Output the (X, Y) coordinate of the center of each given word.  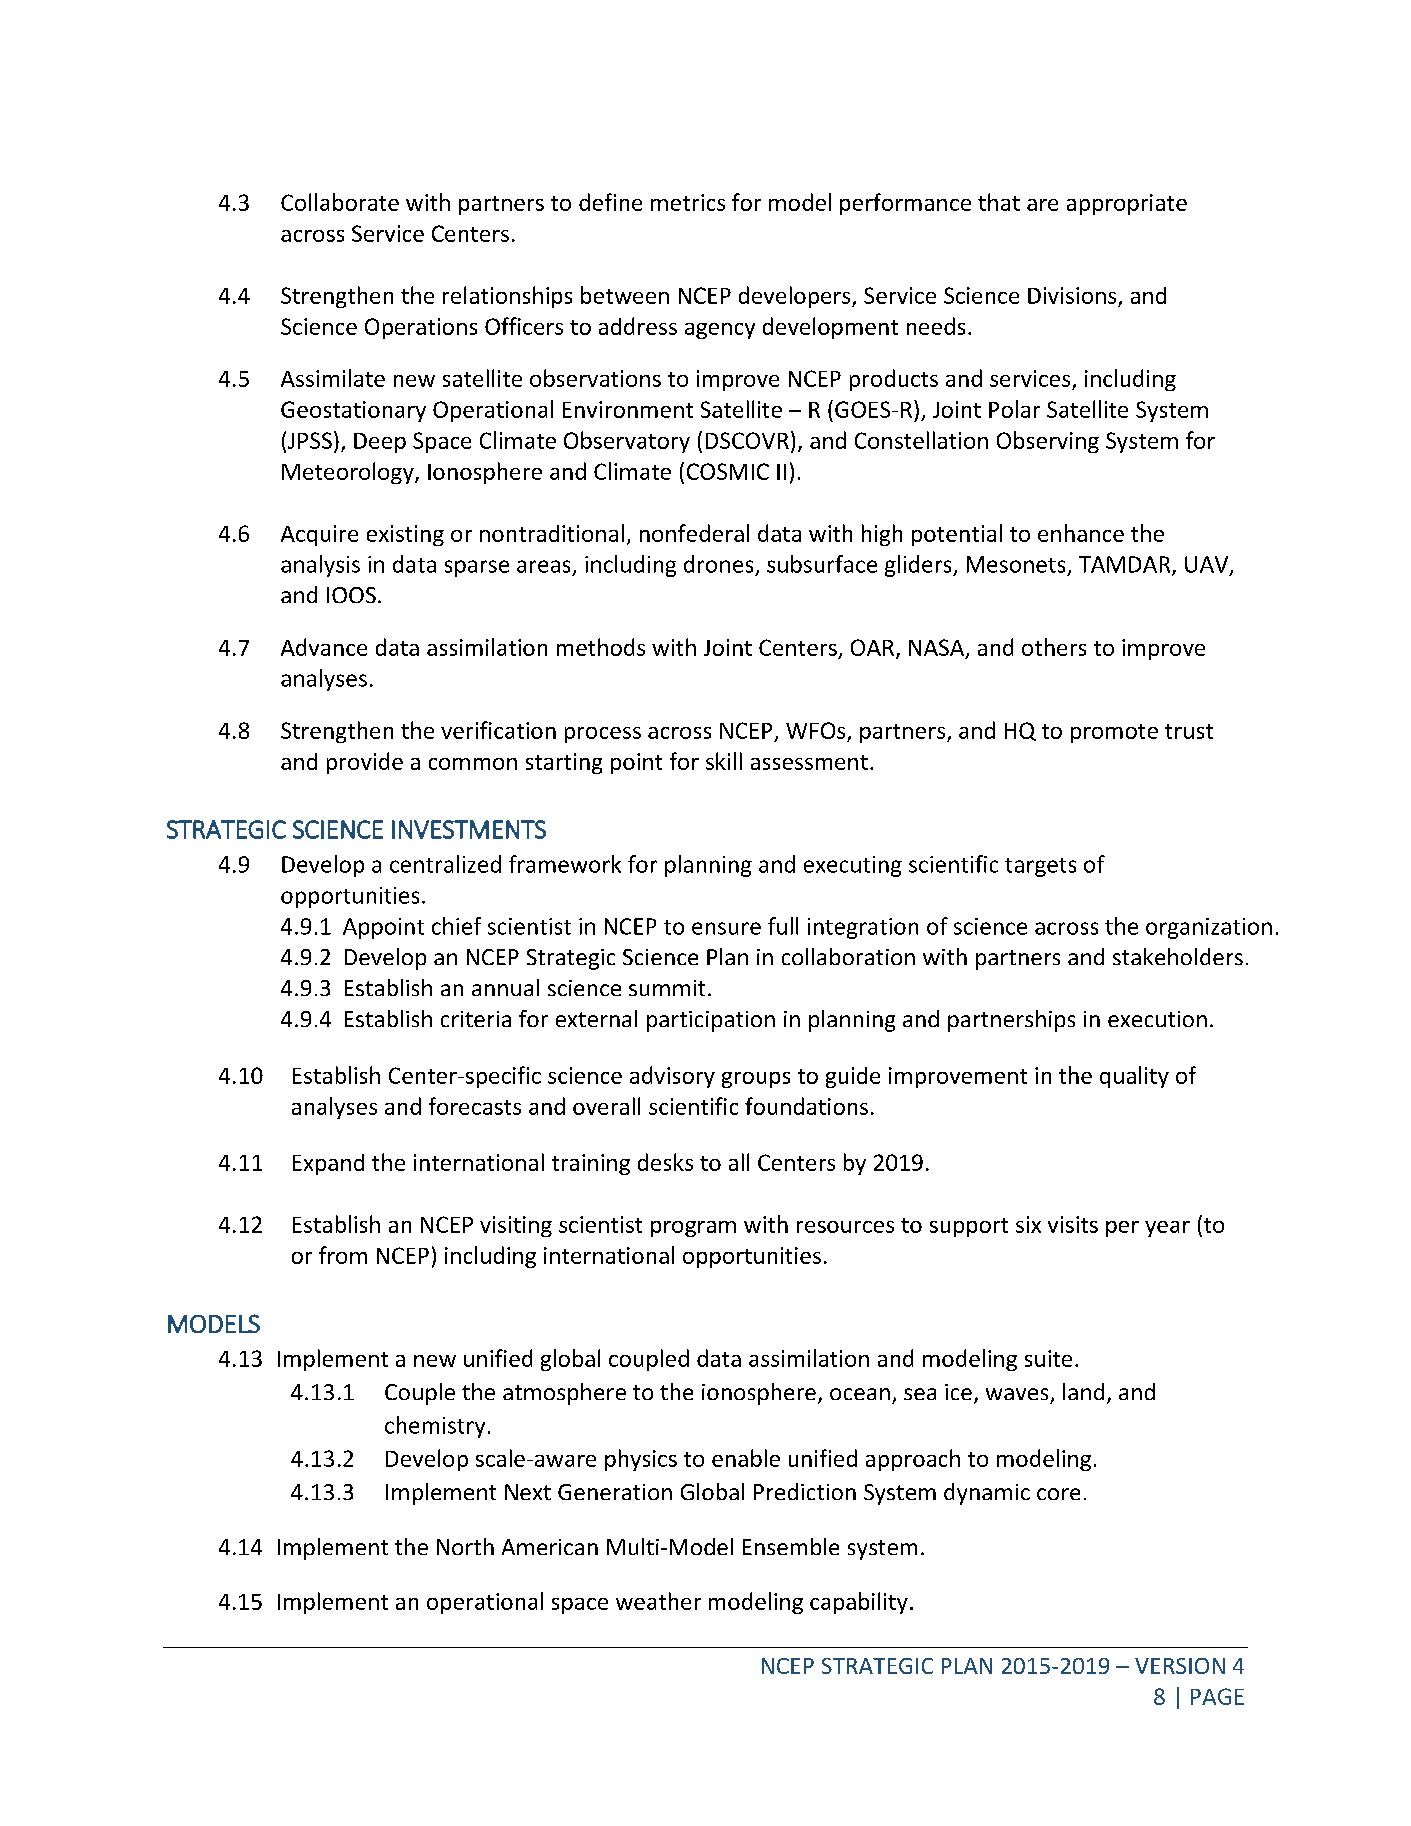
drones (718, 564)
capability (859, 1603)
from (343, 1255)
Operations (421, 328)
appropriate (1127, 204)
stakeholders (1178, 956)
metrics (688, 202)
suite (1048, 1358)
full (783, 926)
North (465, 1546)
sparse (477, 568)
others (1054, 647)
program (693, 1229)
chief (456, 926)
